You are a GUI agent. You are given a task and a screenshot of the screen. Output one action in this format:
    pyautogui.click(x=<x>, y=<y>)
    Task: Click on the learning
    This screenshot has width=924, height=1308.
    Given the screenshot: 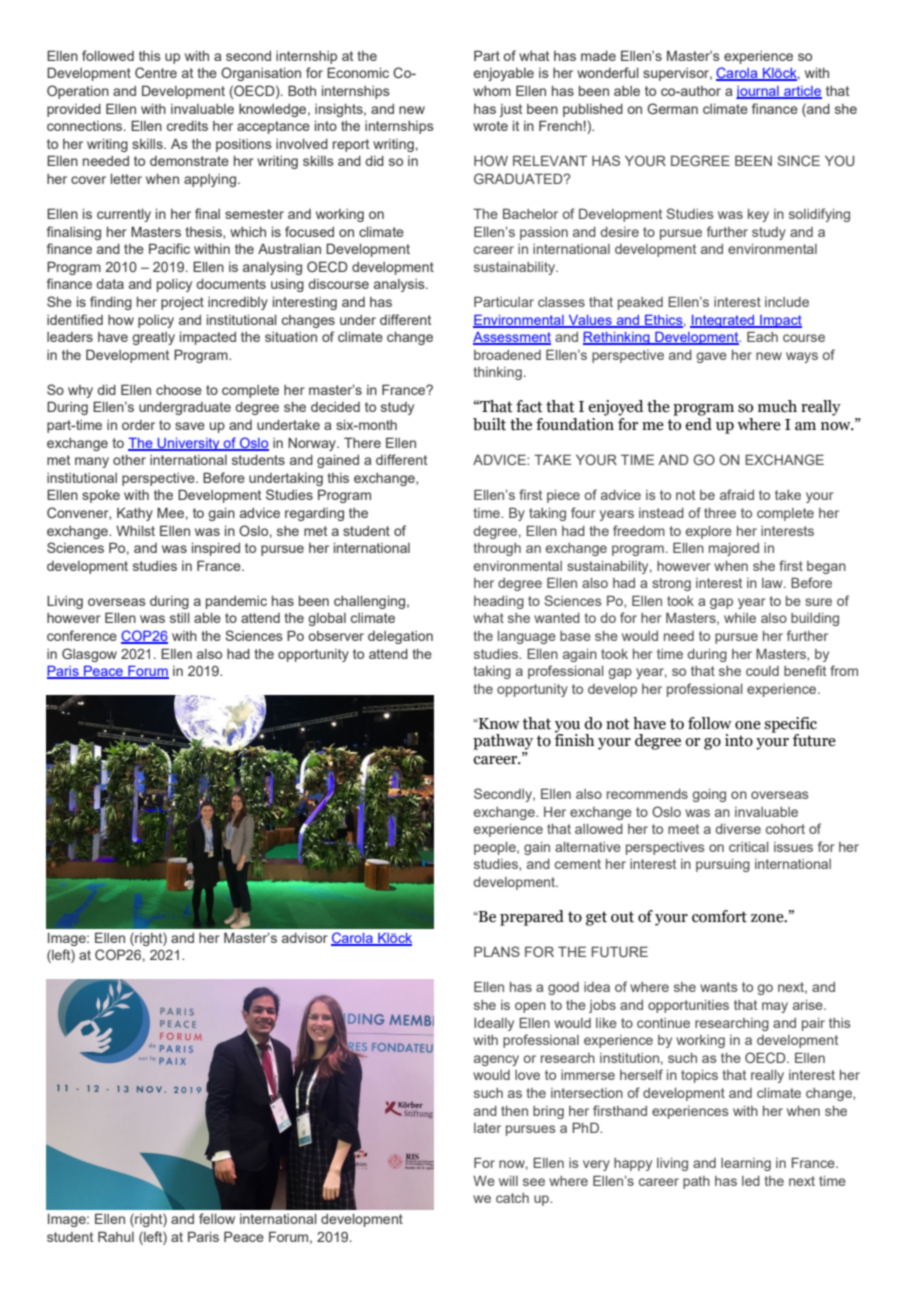 What is the action you would take?
    pyautogui.click(x=746, y=1164)
